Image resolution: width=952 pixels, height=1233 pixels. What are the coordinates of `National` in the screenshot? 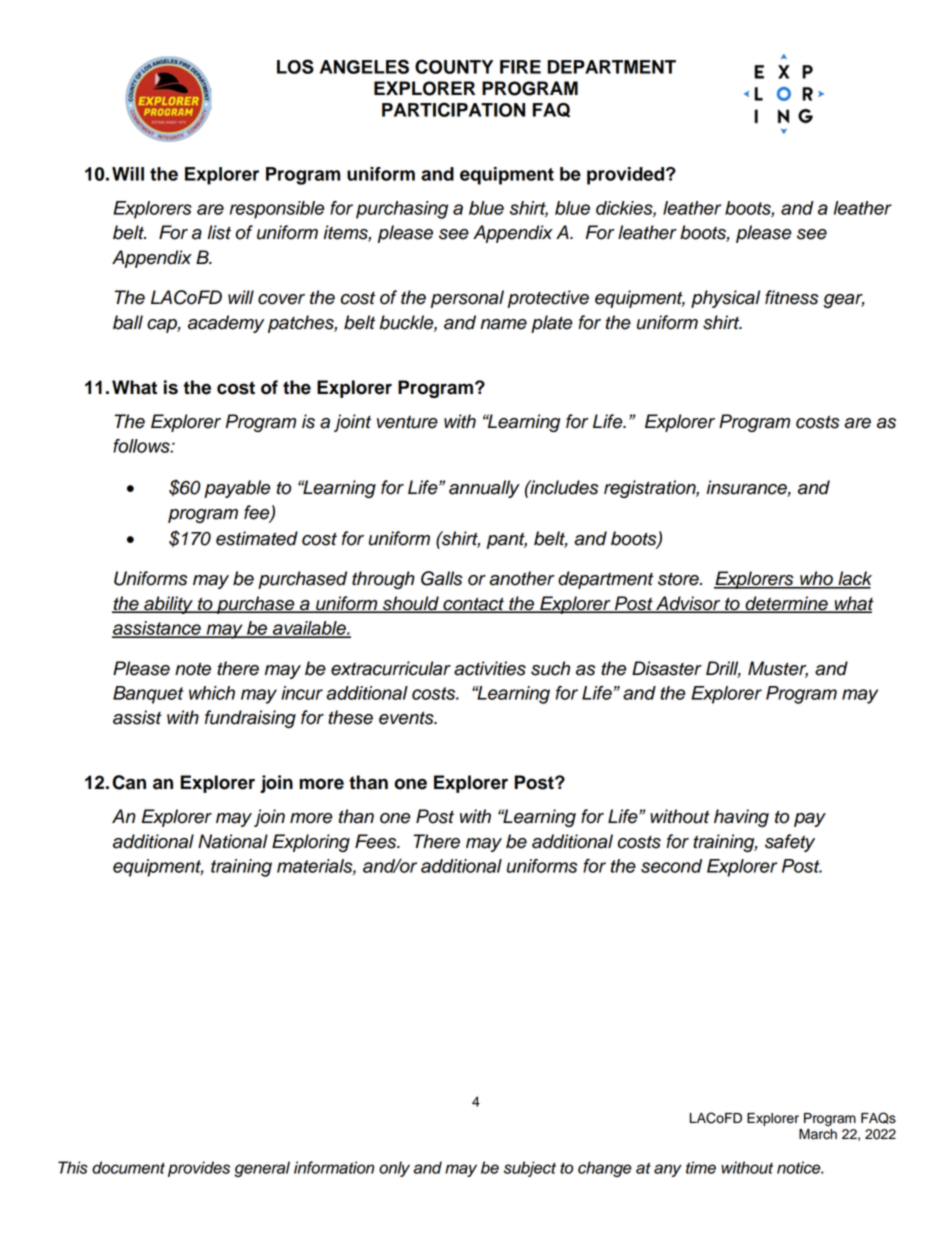 It's located at (233, 841).
